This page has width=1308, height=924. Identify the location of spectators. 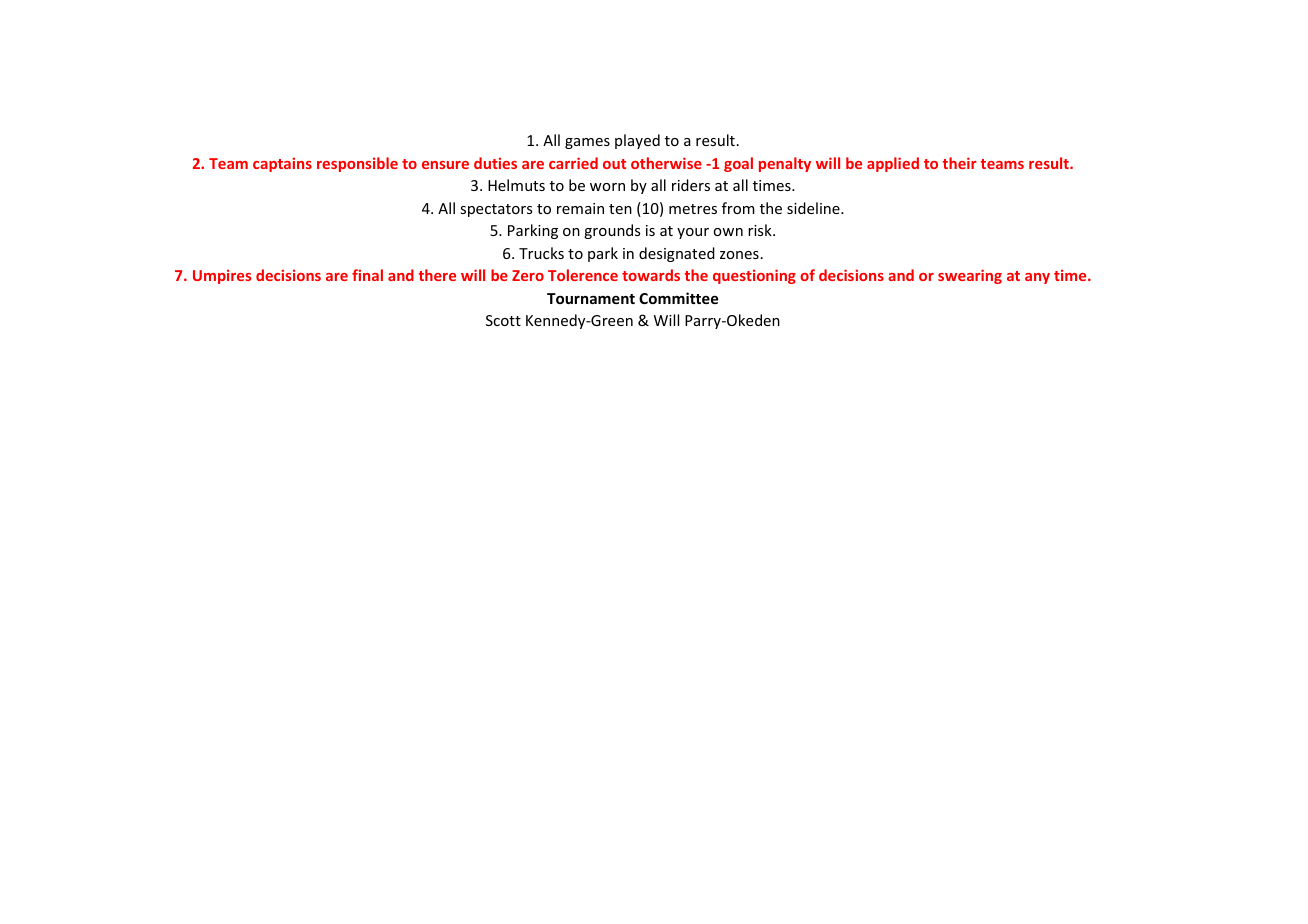
(496, 210).
